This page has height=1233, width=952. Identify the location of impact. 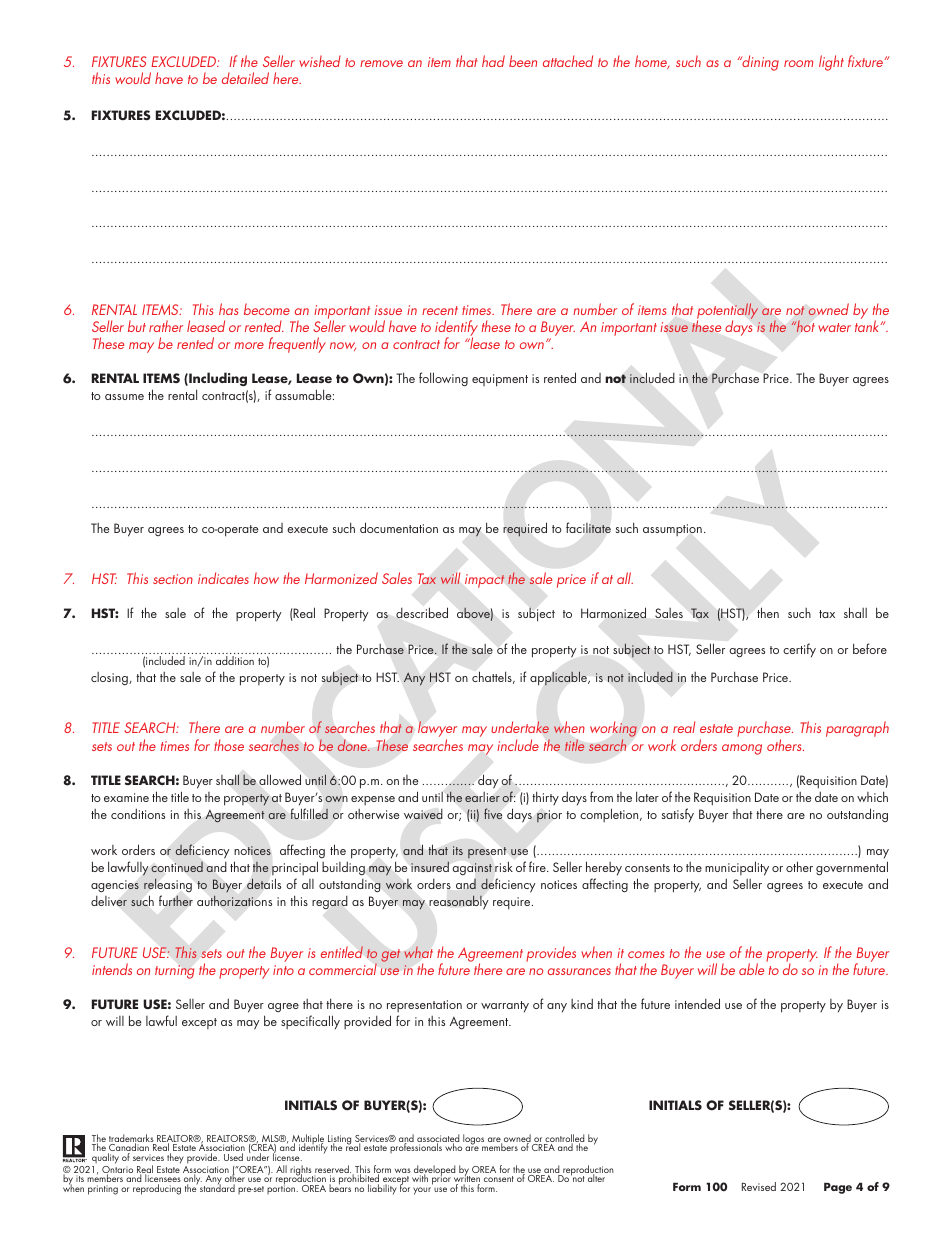
(485, 581).
